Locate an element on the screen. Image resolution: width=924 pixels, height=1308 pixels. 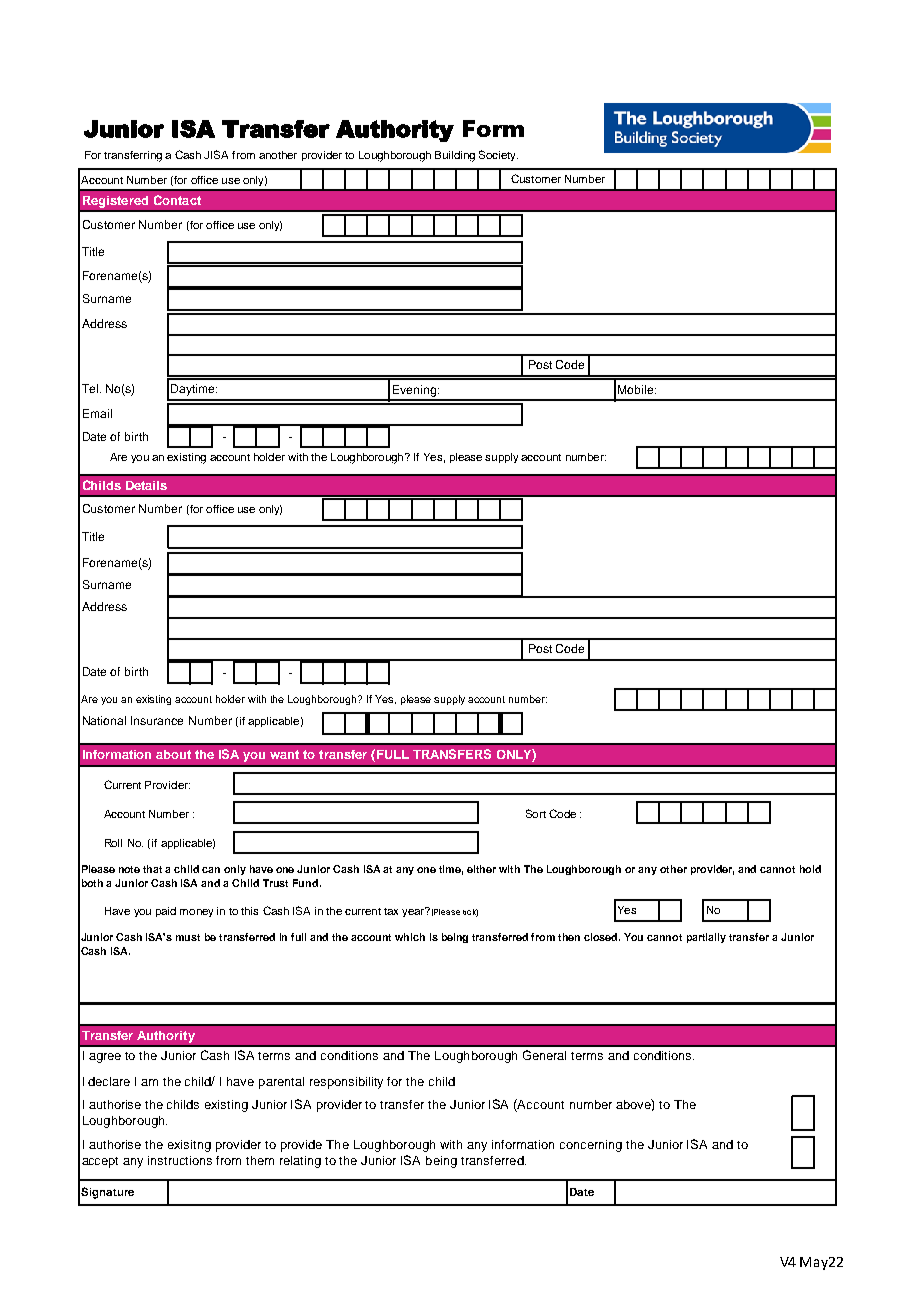
Contact is located at coordinates (177, 200).
